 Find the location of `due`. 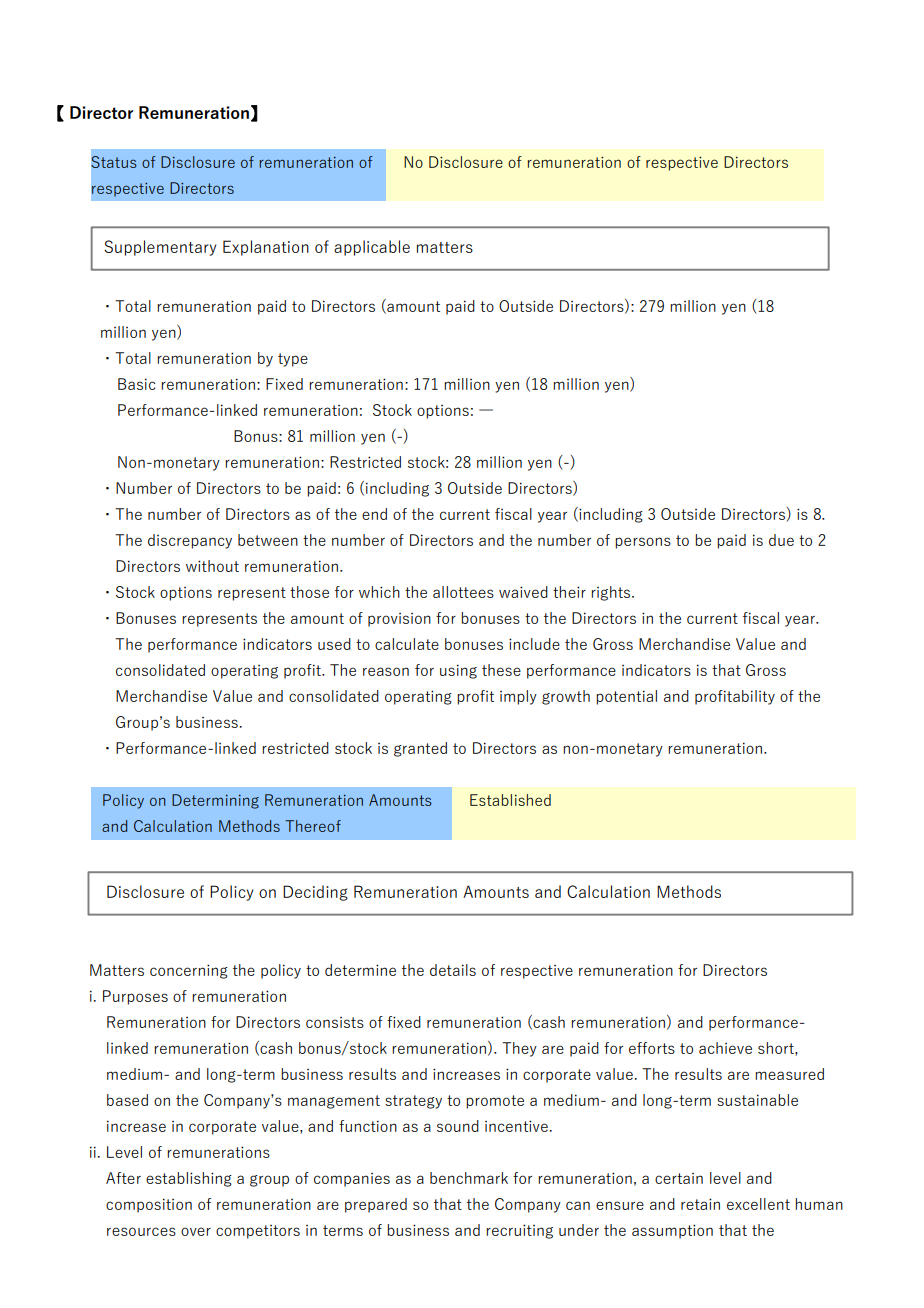

due is located at coordinates (781, 540).
